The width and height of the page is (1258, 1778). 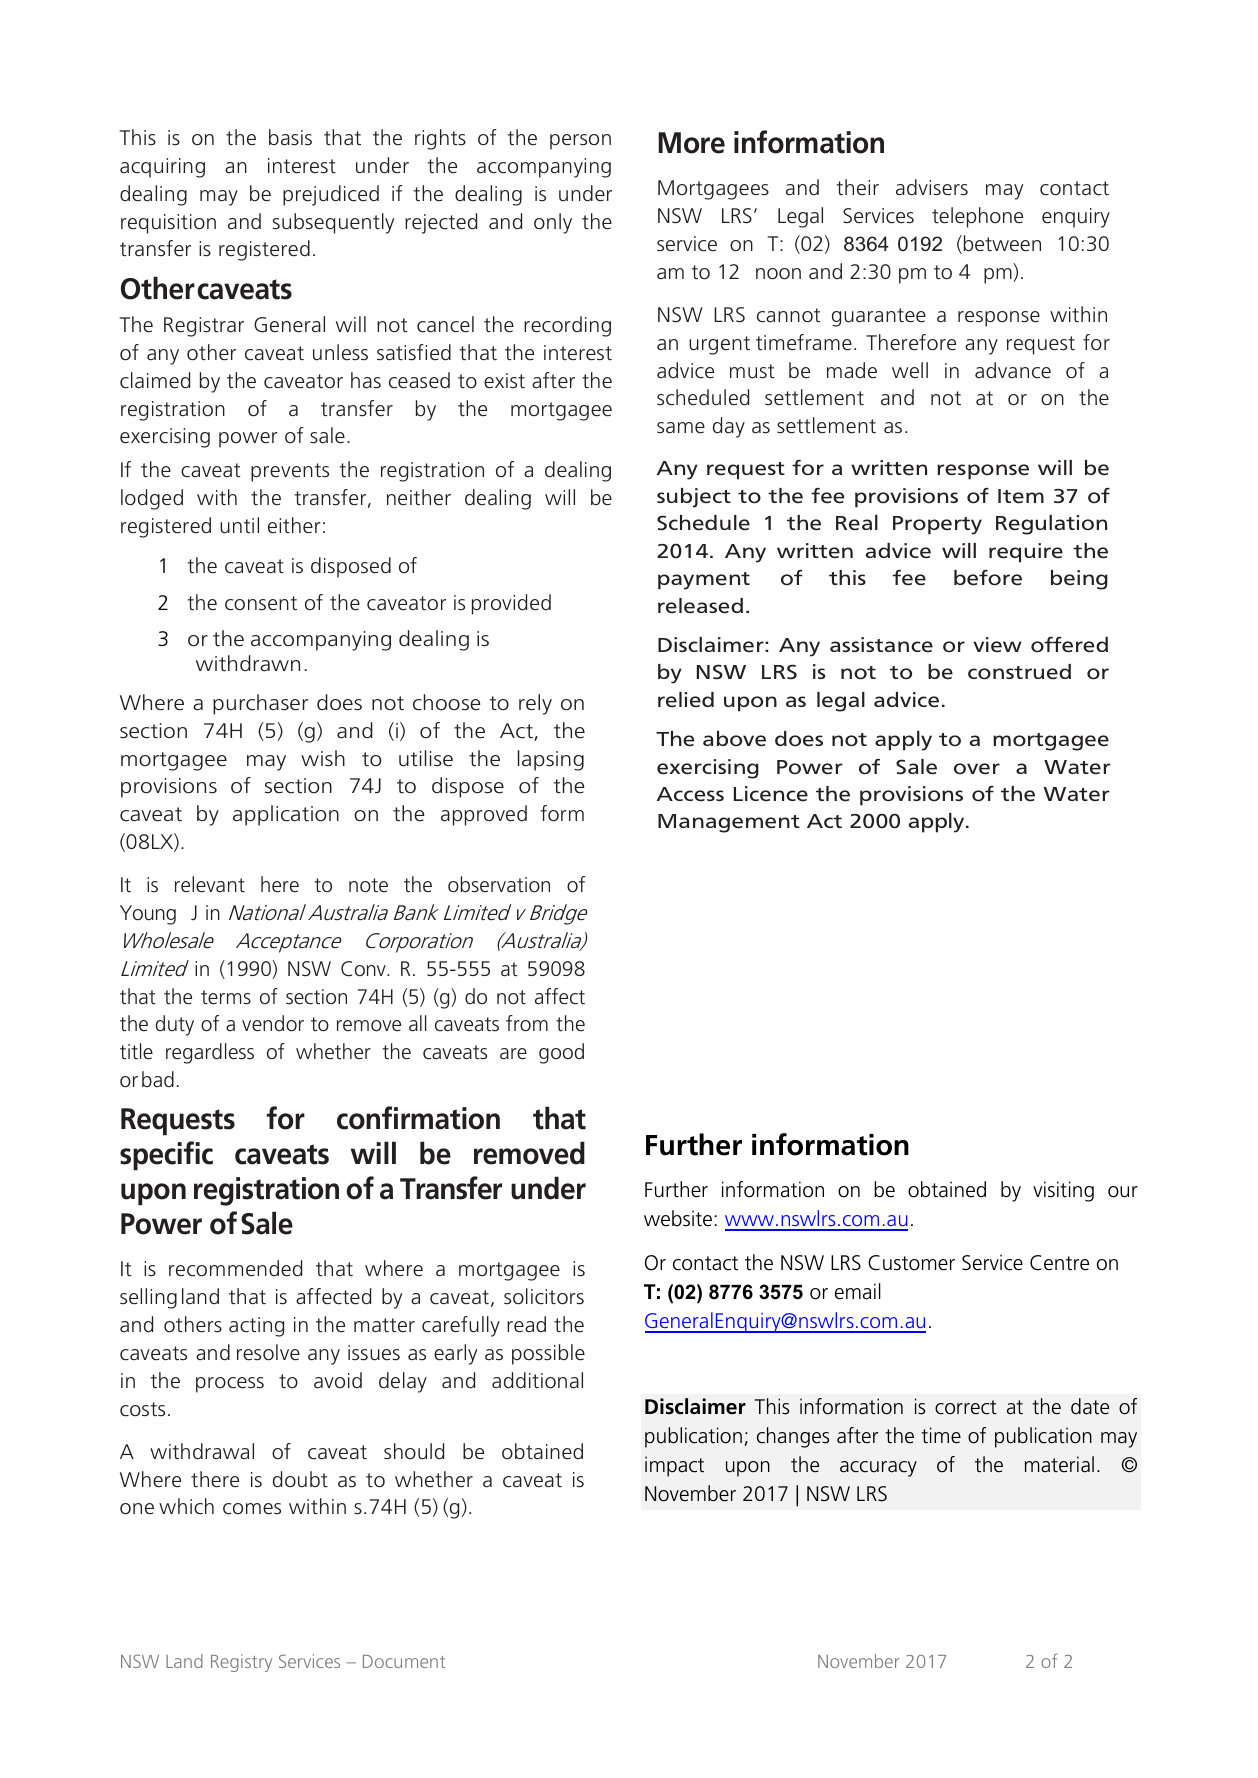 What do you see at coordinates (166, 1155) in the page?
I see `specific` at bounding box center [166, 1155].
